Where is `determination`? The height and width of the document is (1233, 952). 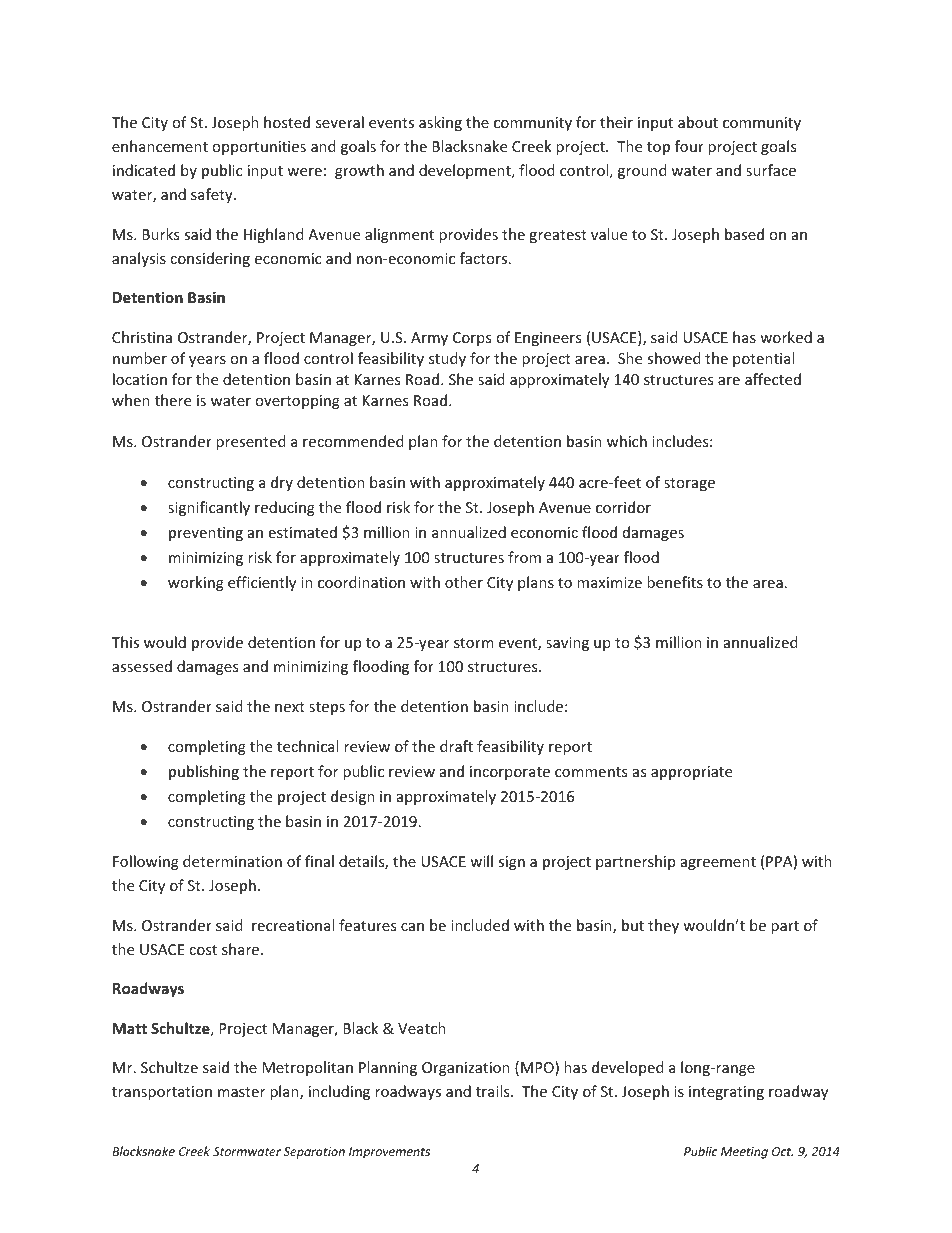
determination is located at coordinates (232, 861).
